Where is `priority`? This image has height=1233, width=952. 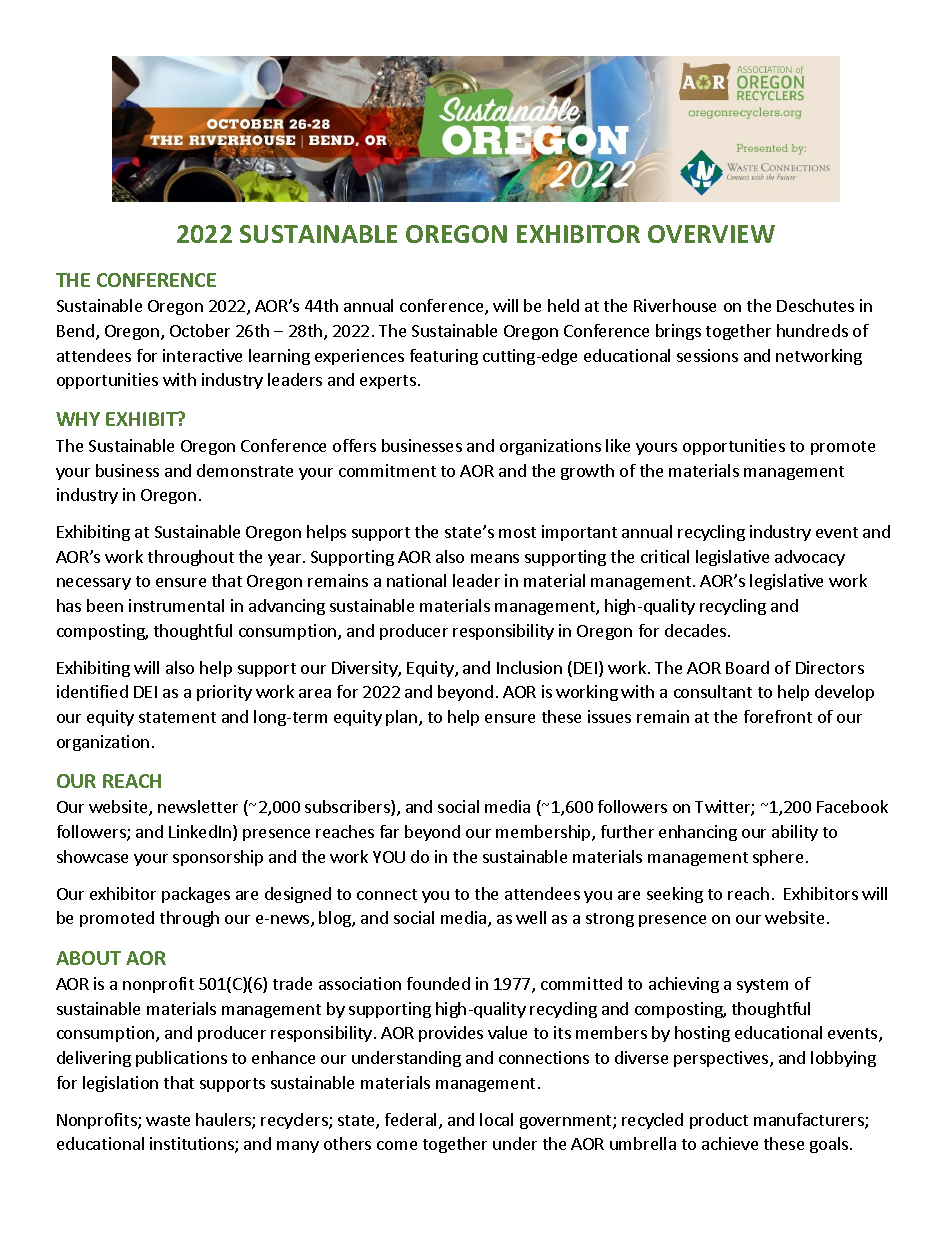 priority is located at coordinates (224, 693).
